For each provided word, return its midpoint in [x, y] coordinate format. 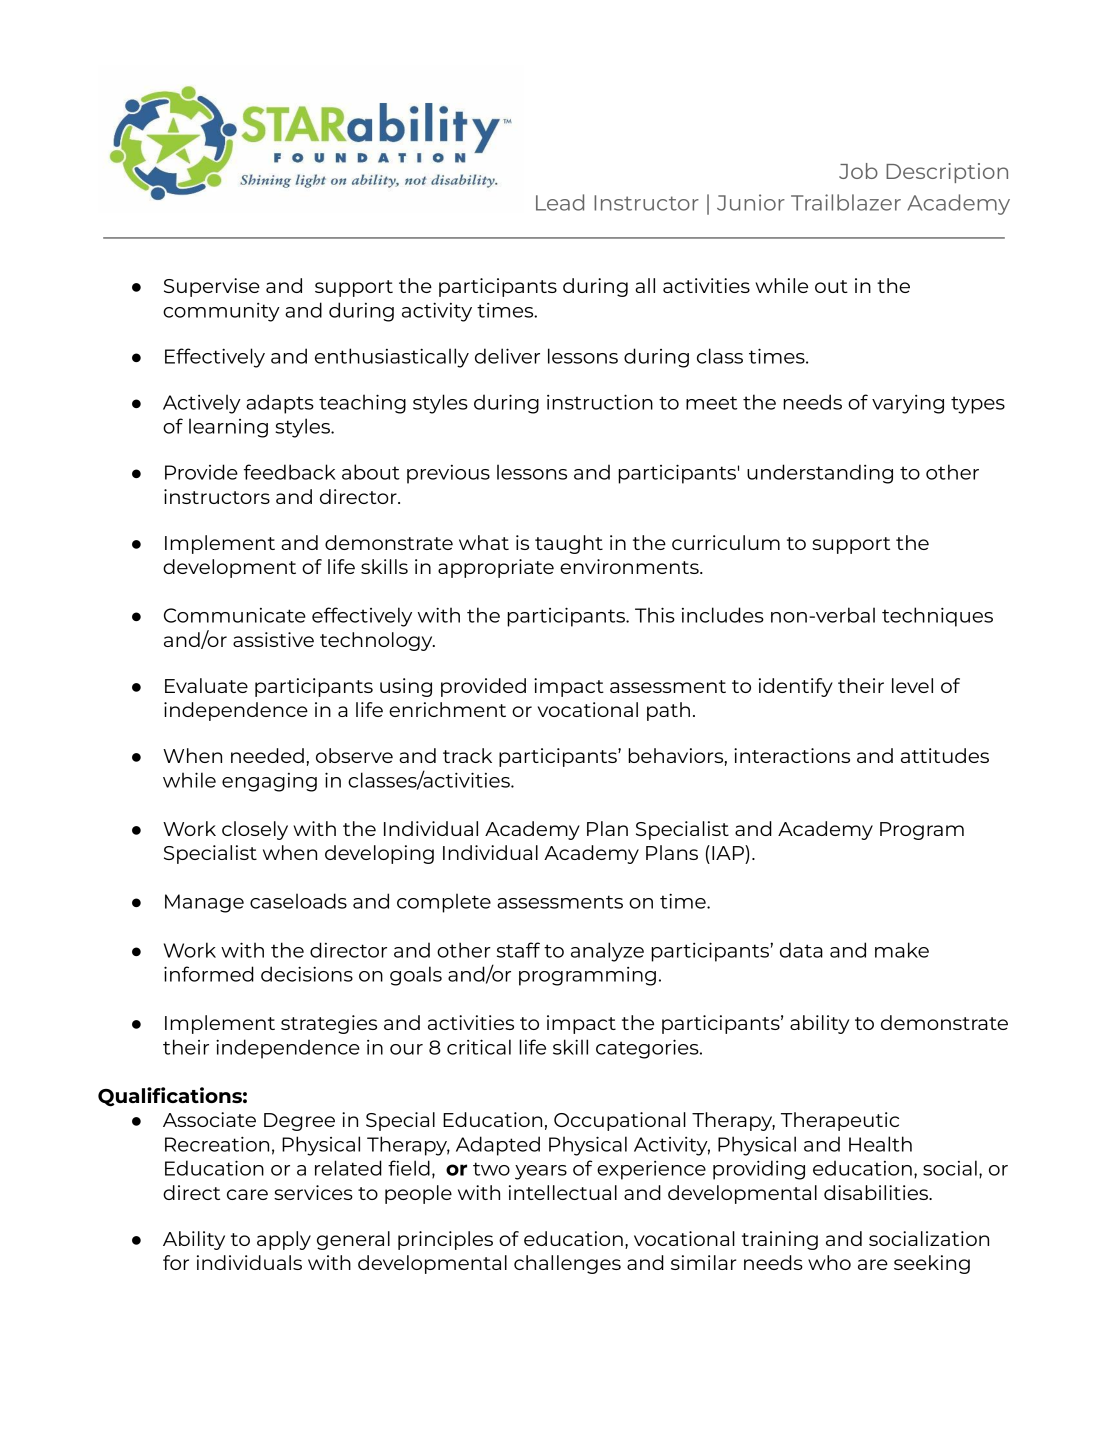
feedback [290, 472]
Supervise [212, 287]
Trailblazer [846, 202]
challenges [567, 1264]
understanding [820, 474]
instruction [600, 402]
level [912, 685]
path [668, 711]
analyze [607, 952]
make [902, 950]
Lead [560, 202]
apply [284, 1240]
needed [267, 755]
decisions [307, 974]
